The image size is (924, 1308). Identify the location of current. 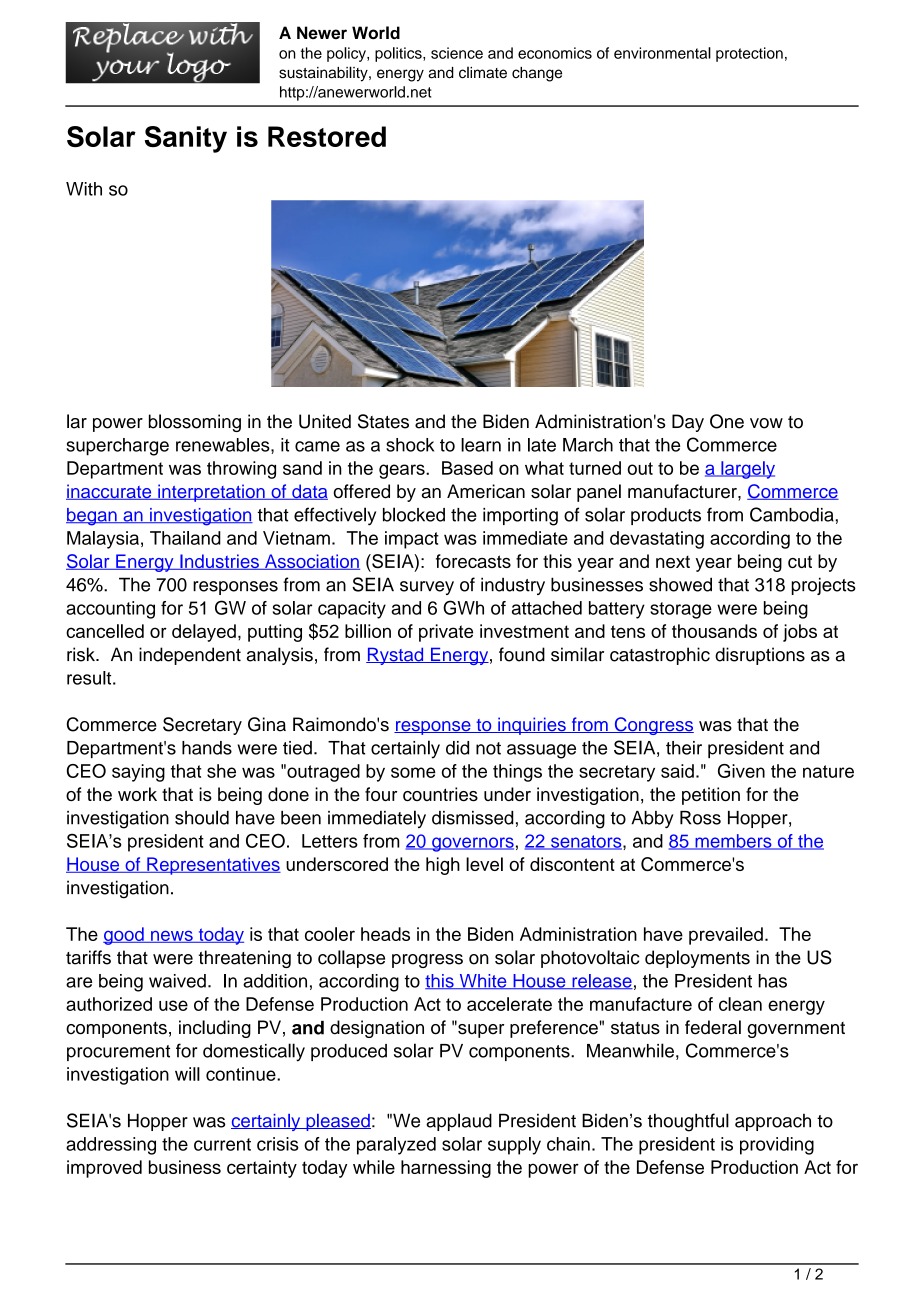
(222, 1144).
